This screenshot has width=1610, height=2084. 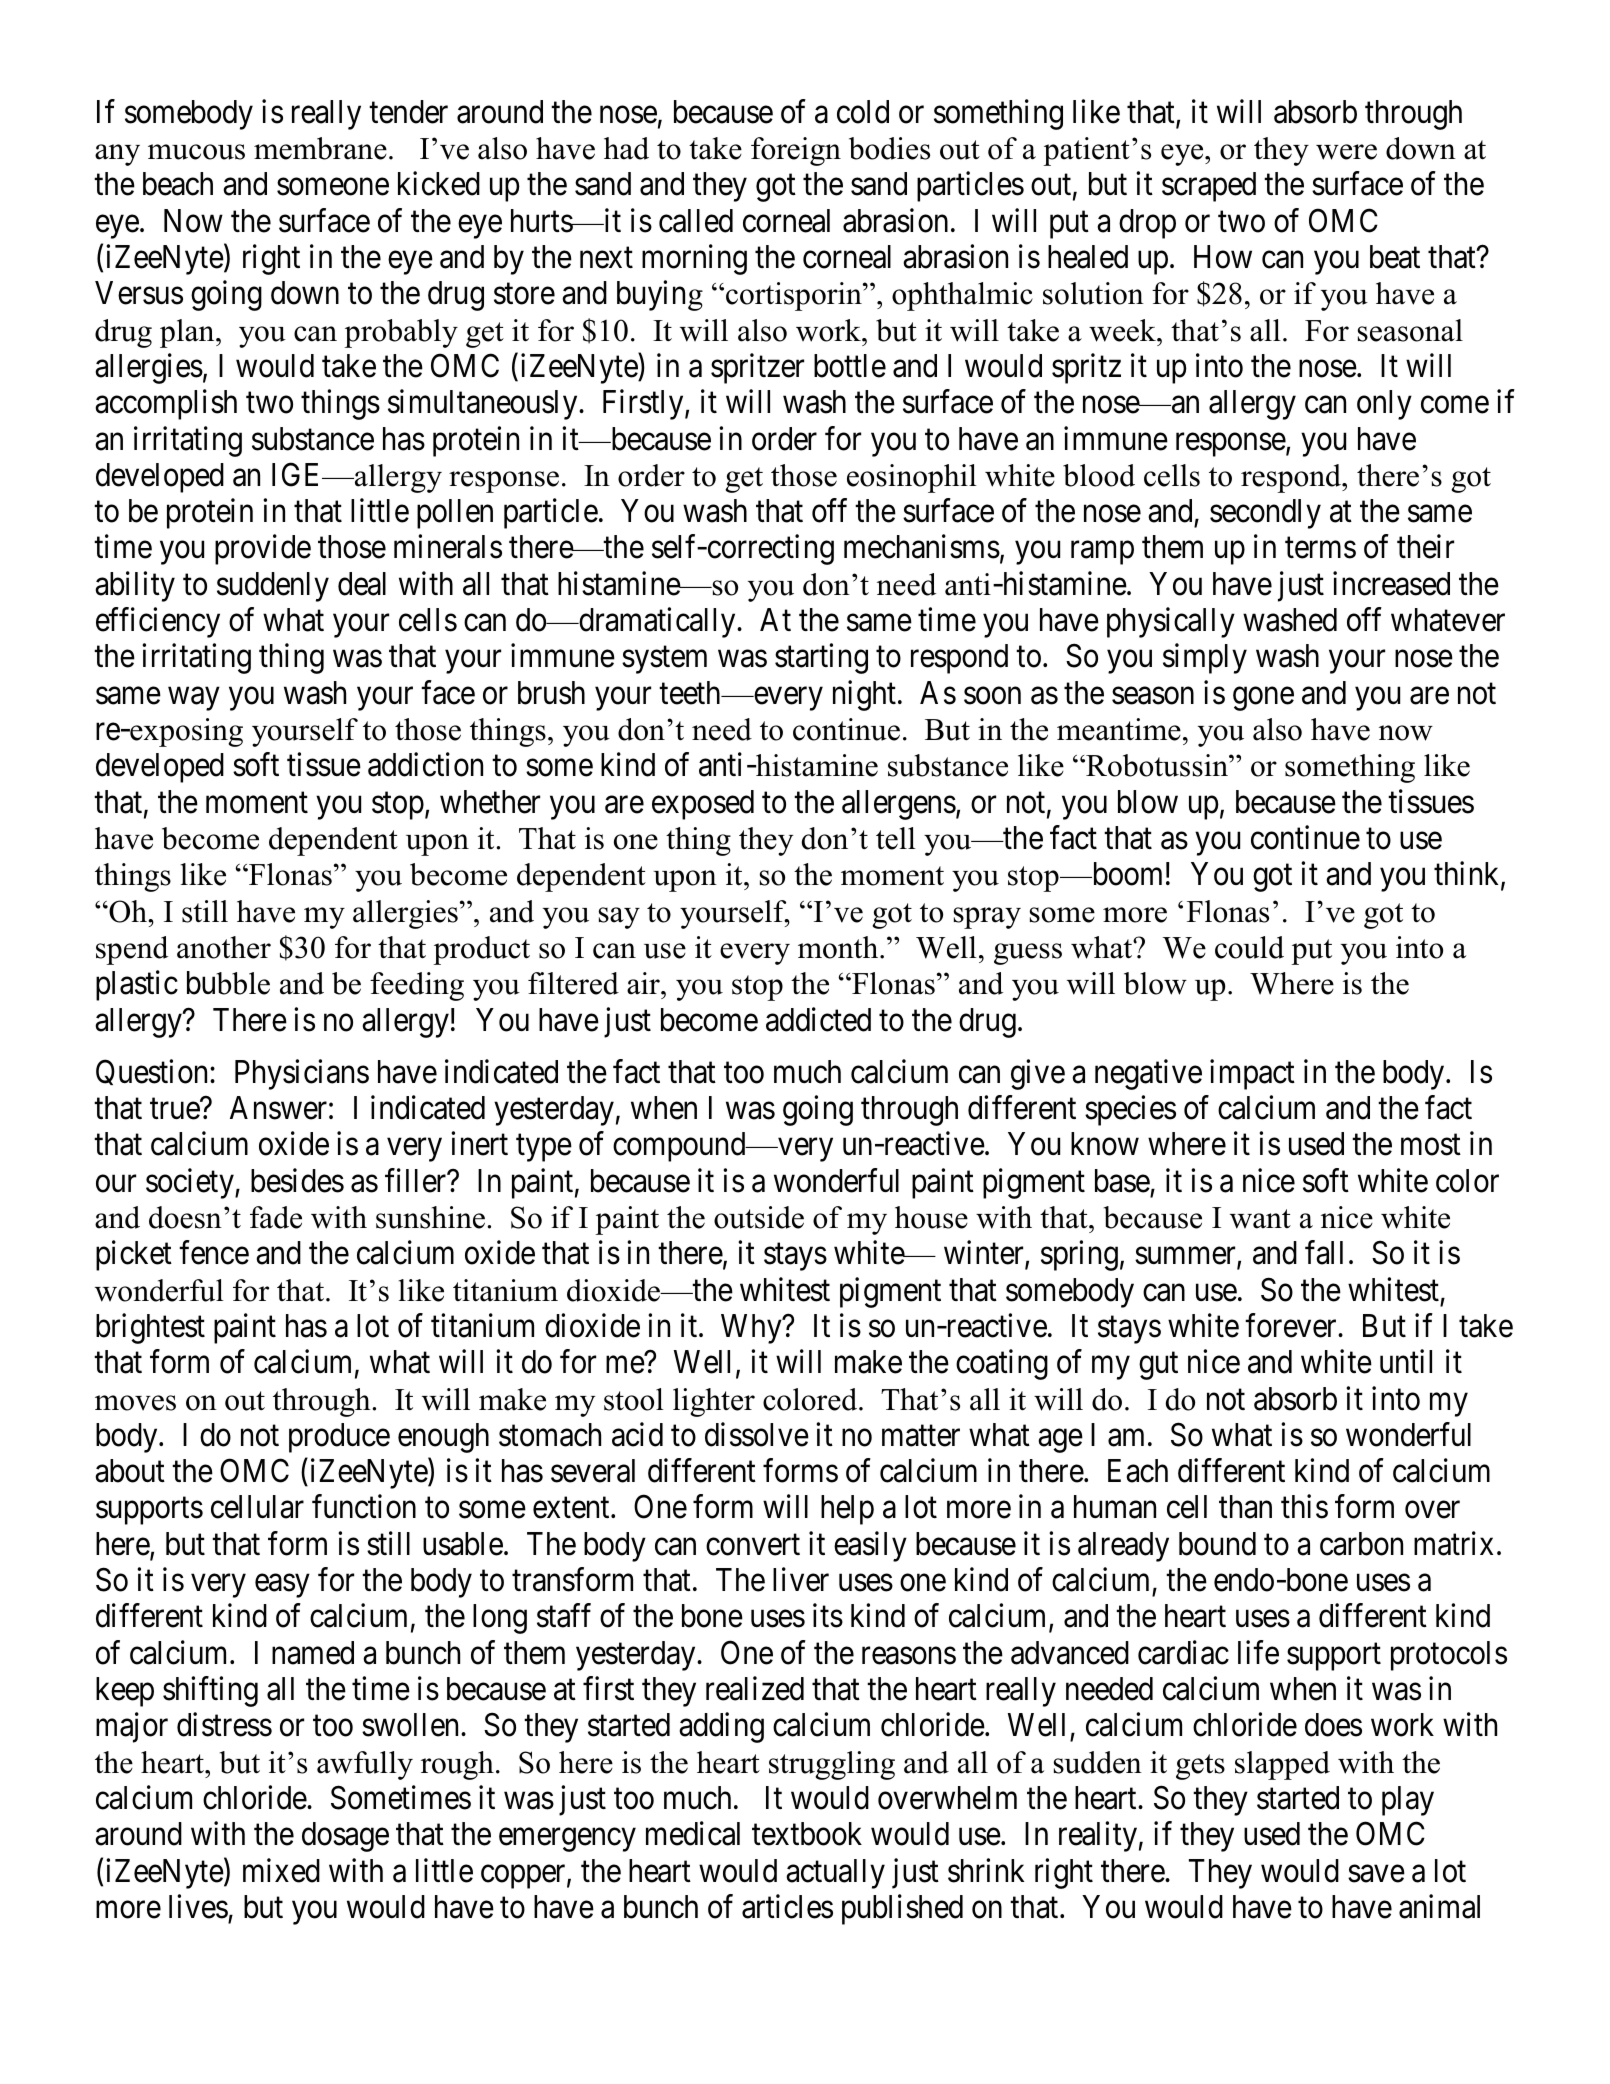 I want to click on bubble, so click(x=228, y=983).
